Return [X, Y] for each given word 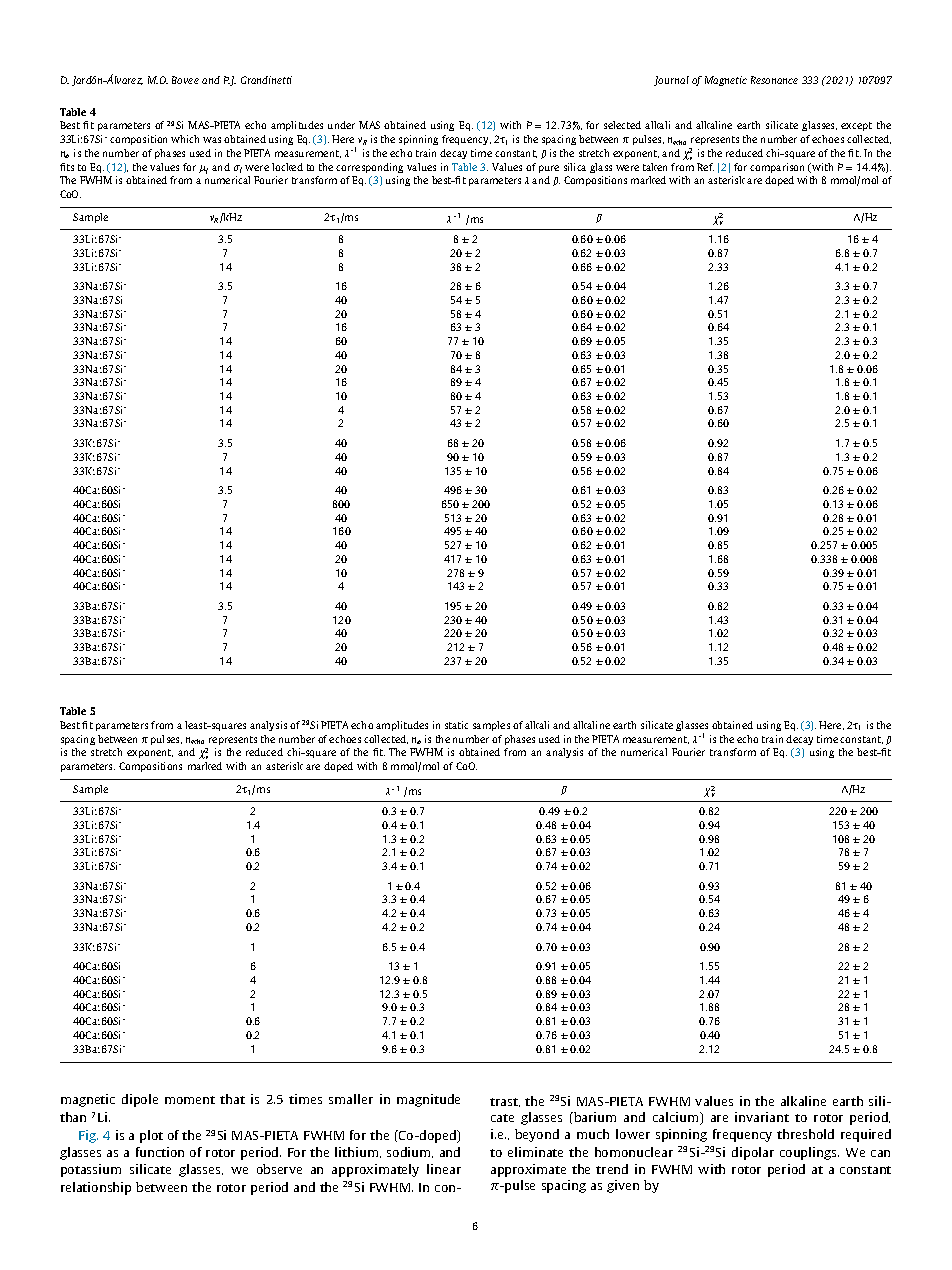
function [160, 1152]
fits [67, 167]
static [456, 725]
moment [190, 1100]
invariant [762, 1117]
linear [444, 1169]
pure [549, 169]
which [185, 139]
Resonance [774, 80]
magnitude [428, 1100]
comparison [777, 168]
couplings [809, 1153]
